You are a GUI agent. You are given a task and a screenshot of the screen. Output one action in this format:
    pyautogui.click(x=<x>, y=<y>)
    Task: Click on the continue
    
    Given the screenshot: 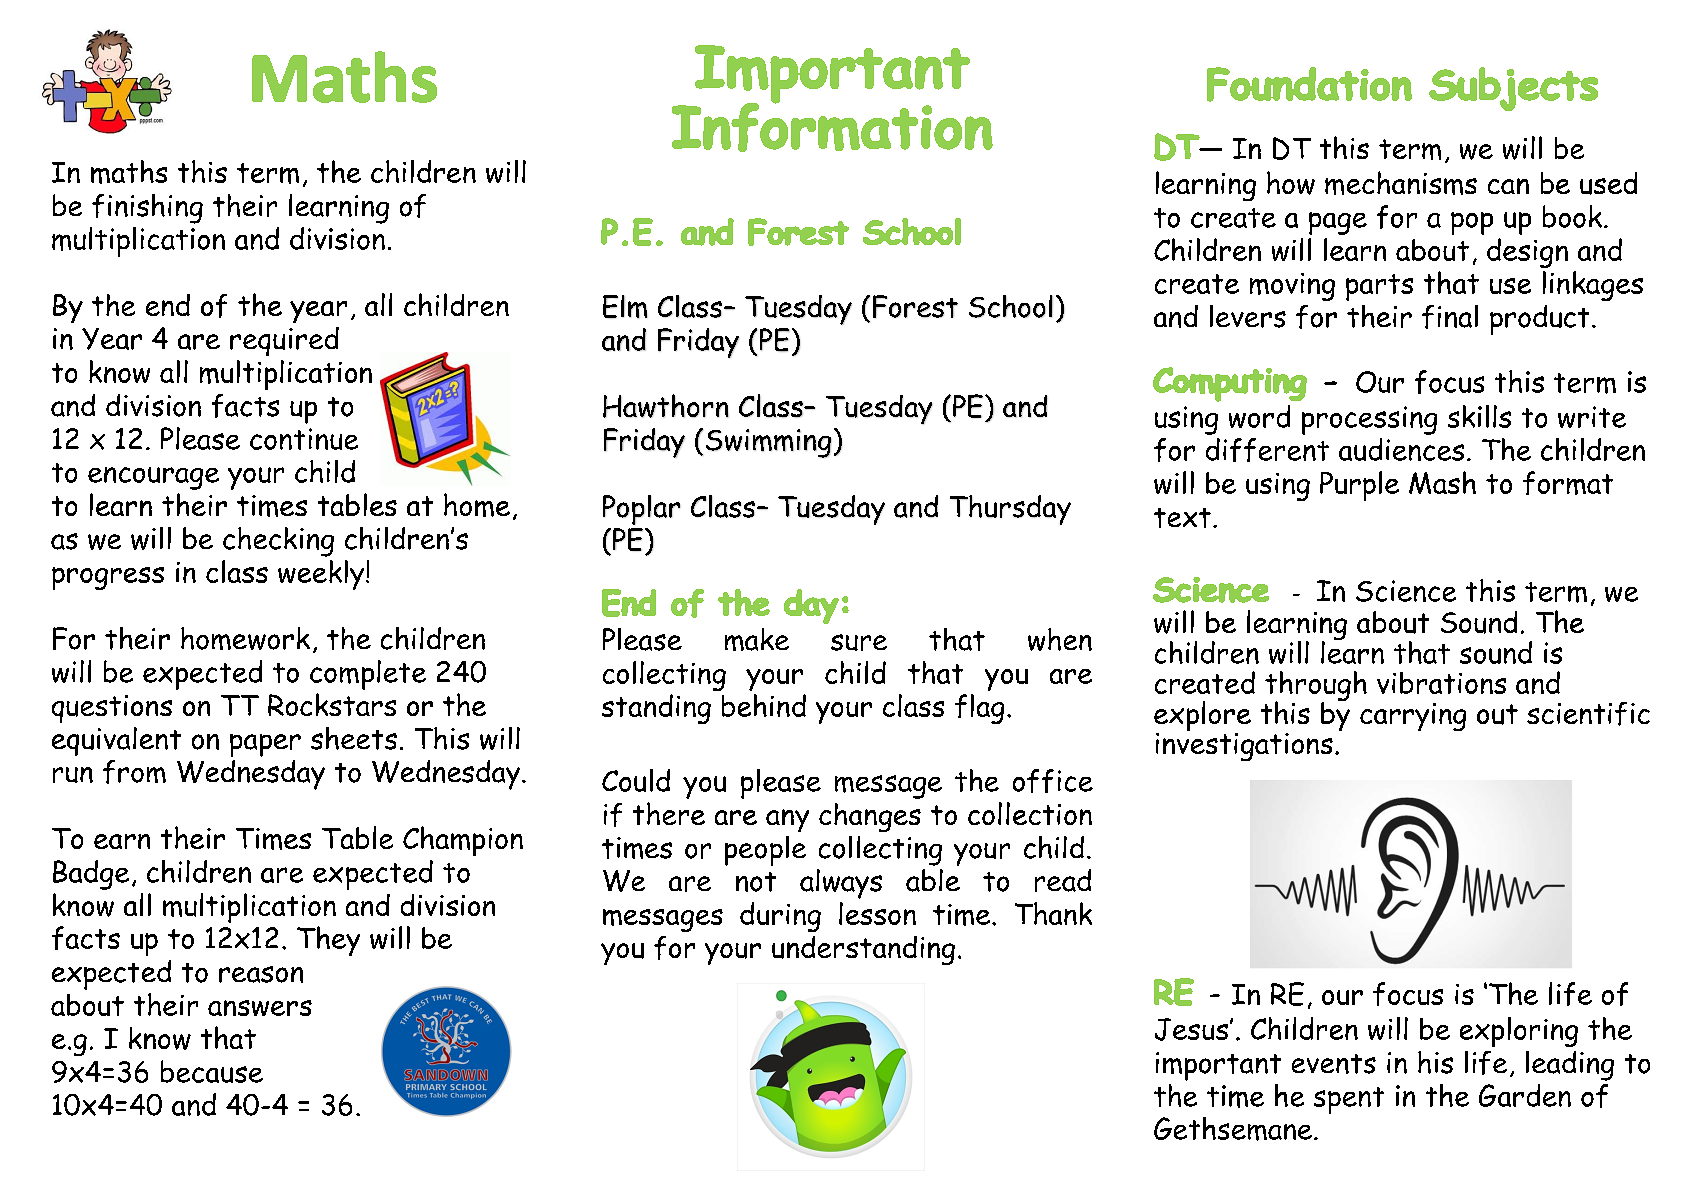 What is the action you would take?
    pyautogui.click(x=304, y=439)
